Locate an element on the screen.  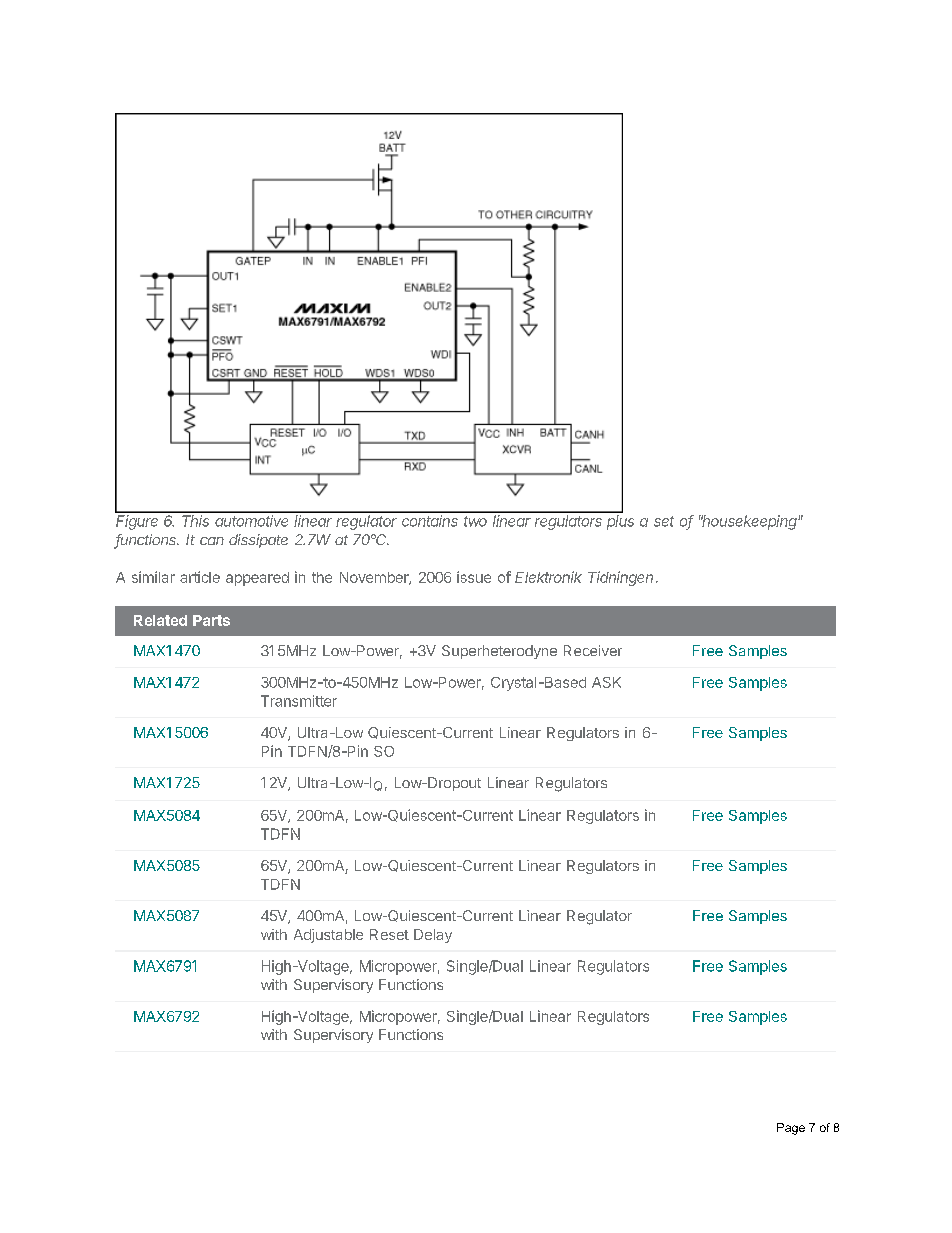
two is located at coordinates (475, 521).
